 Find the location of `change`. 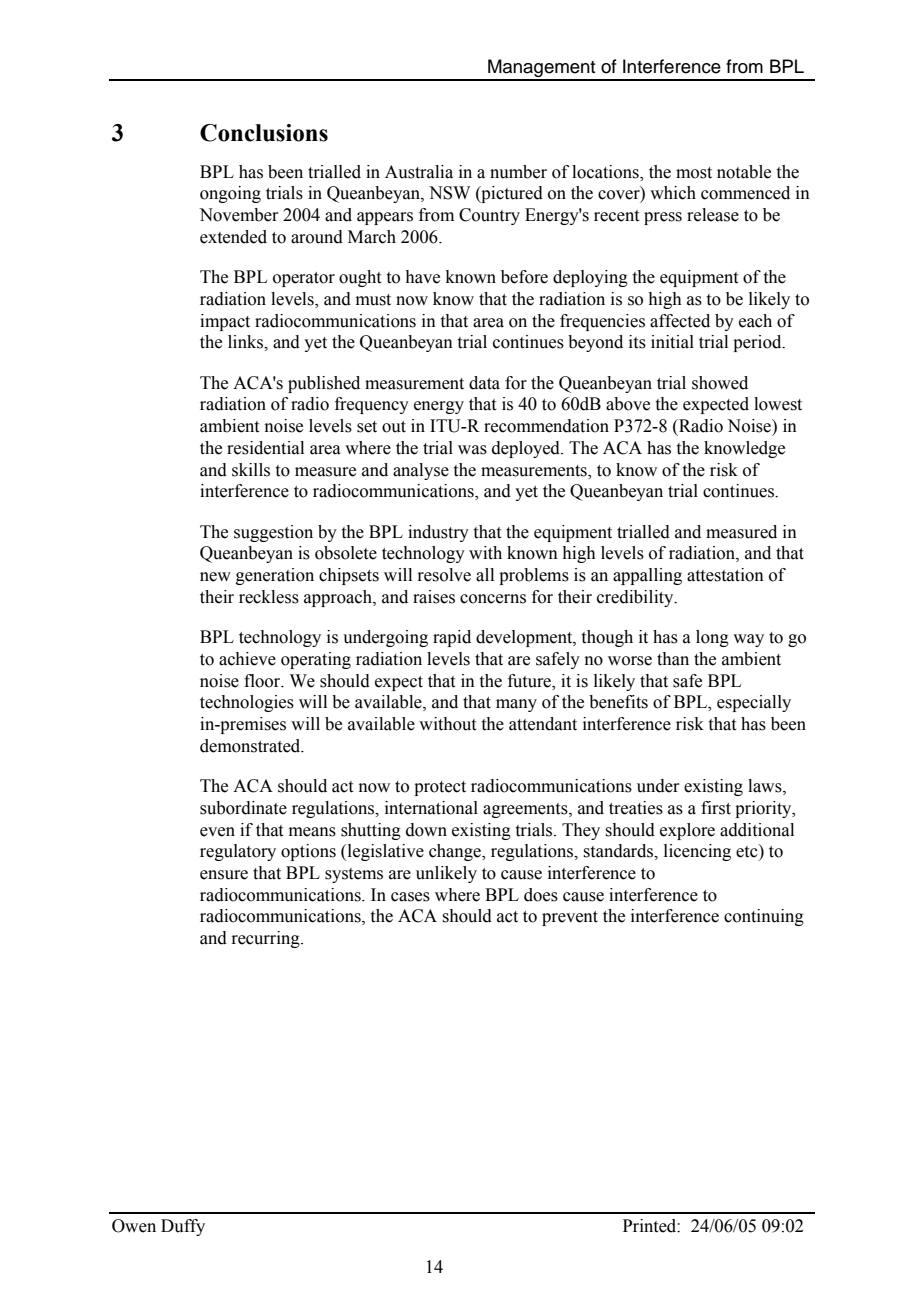

change is located at coordinates (456, 852).
